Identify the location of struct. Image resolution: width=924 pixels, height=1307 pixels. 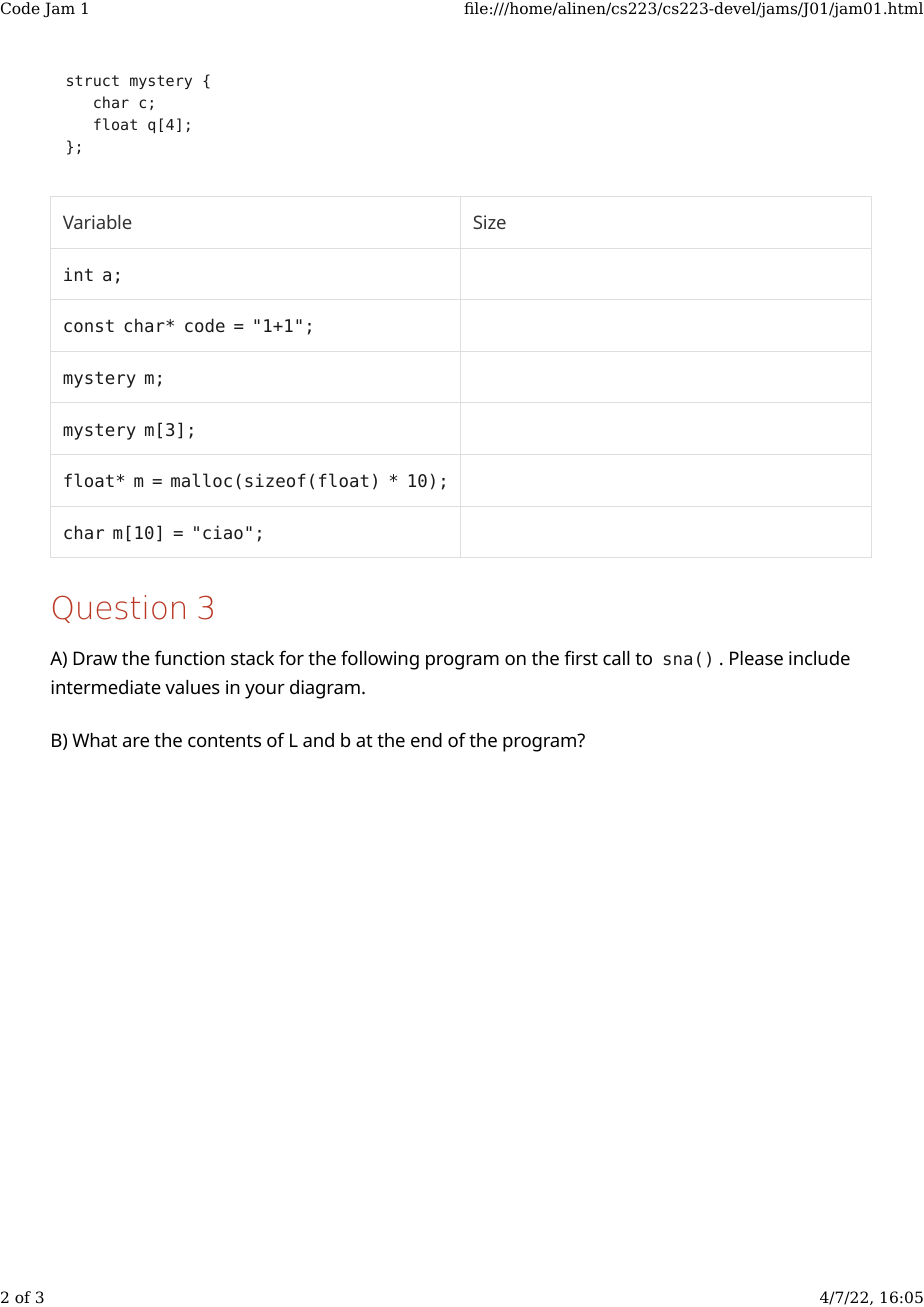
(93, 80).
